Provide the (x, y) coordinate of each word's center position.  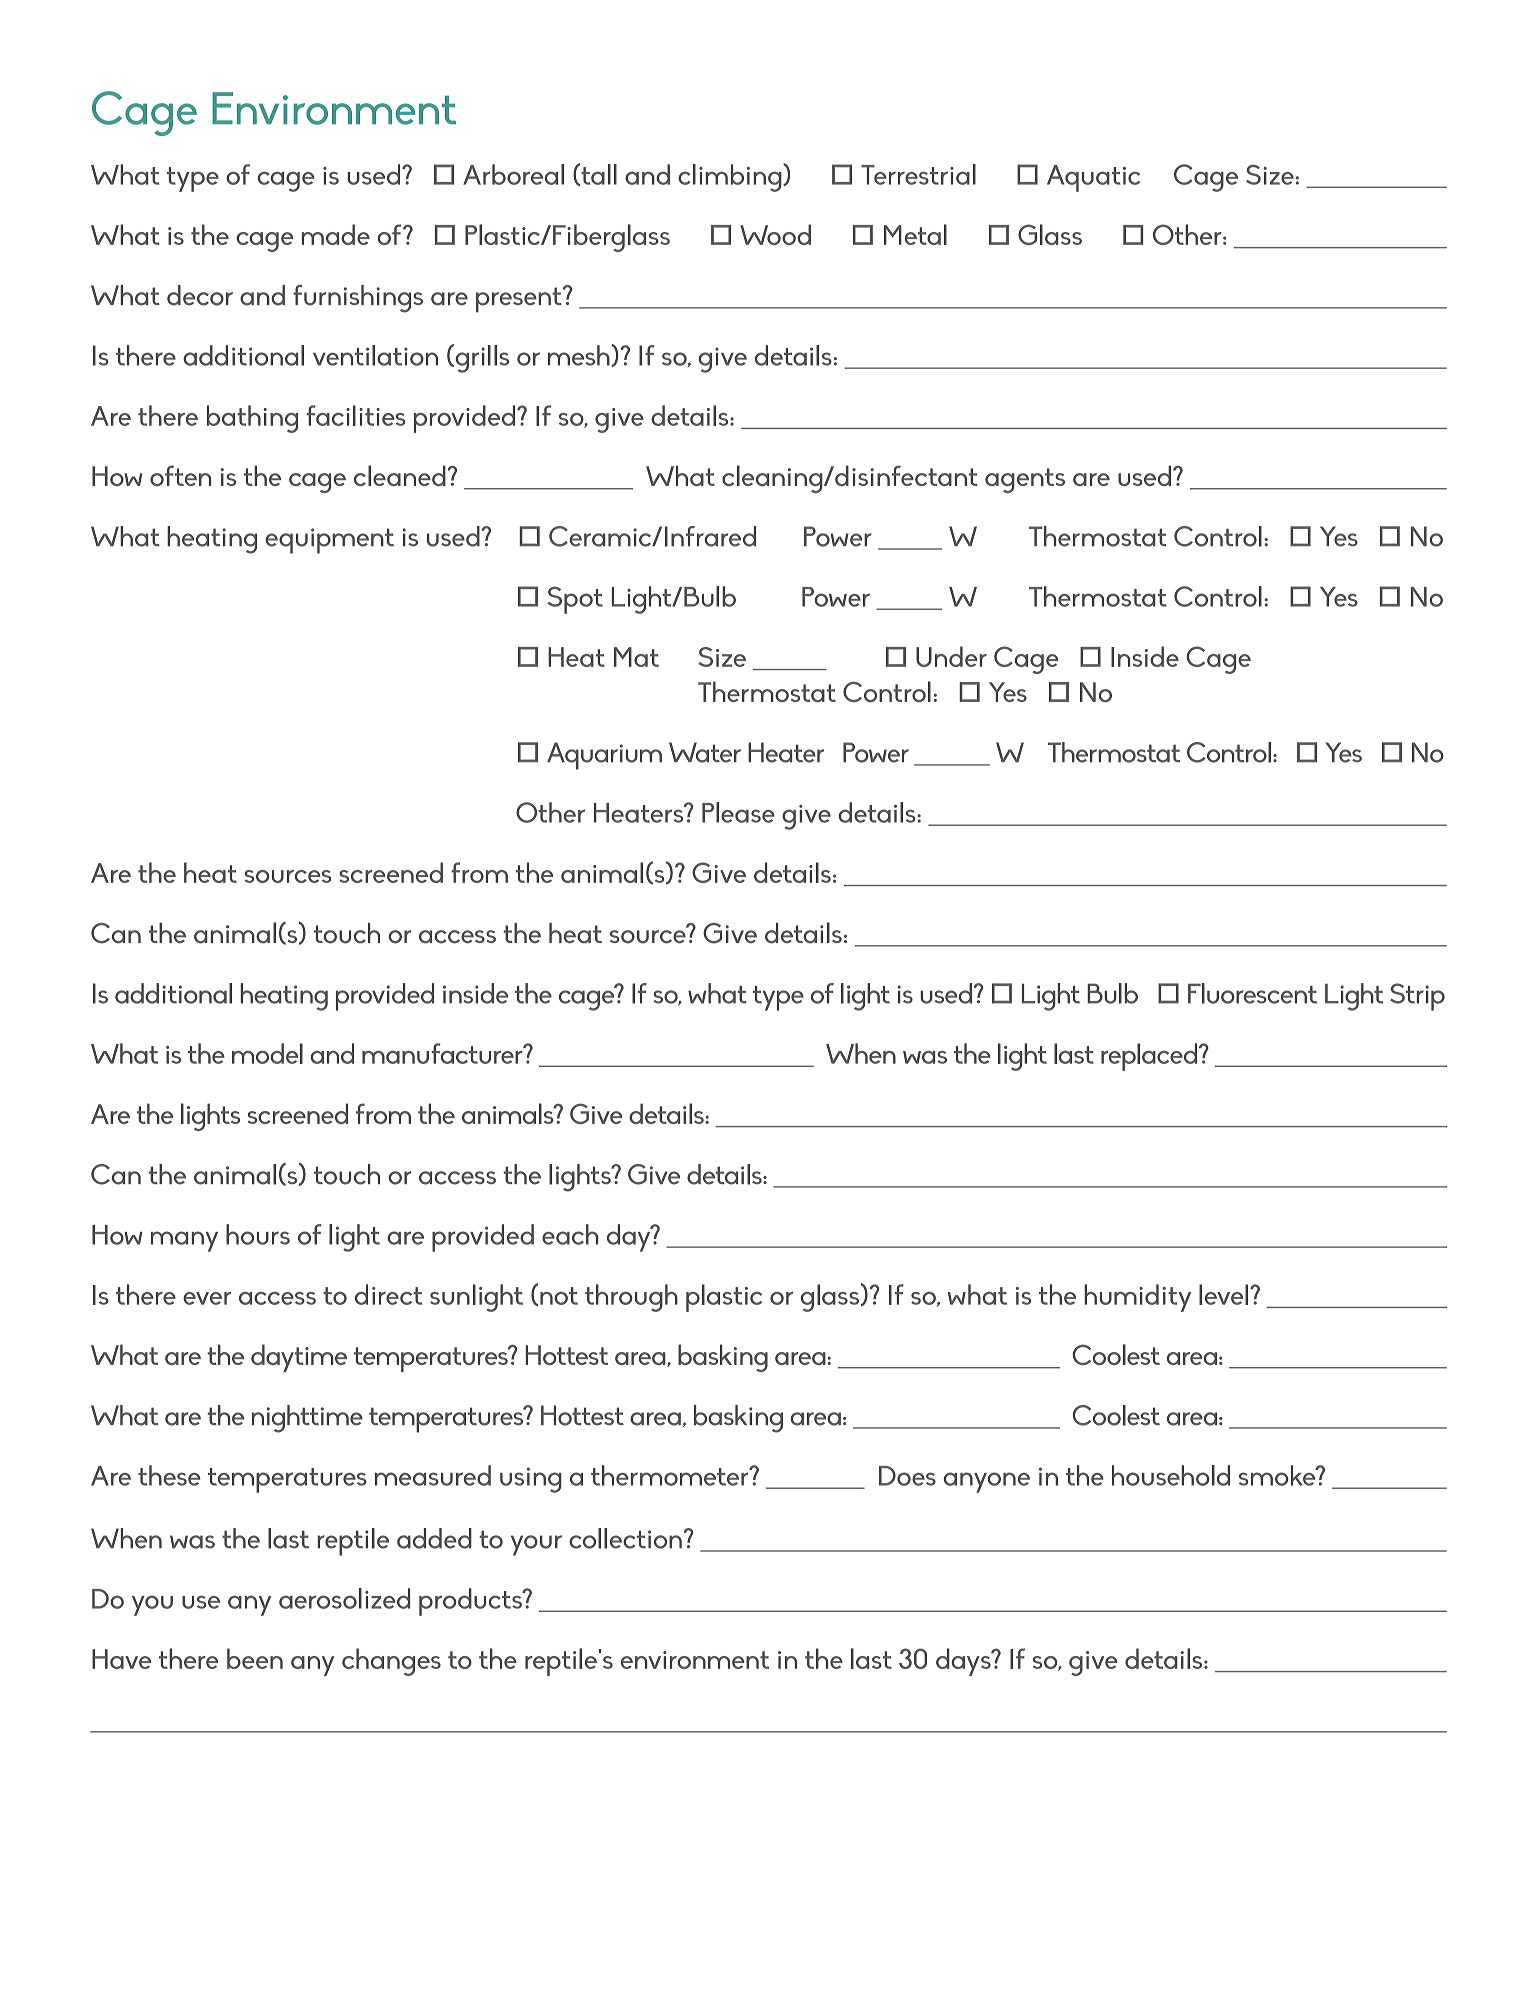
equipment (329, 541)
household (1171, 1475)
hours (258, 1234)
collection (625, 1538)
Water (705, 752)
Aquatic (1093, 178)
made (336, 234)
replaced (1150, 1057)
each (570, 1234)
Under (951, 656)
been (255, 1658)
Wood (775, 234)
